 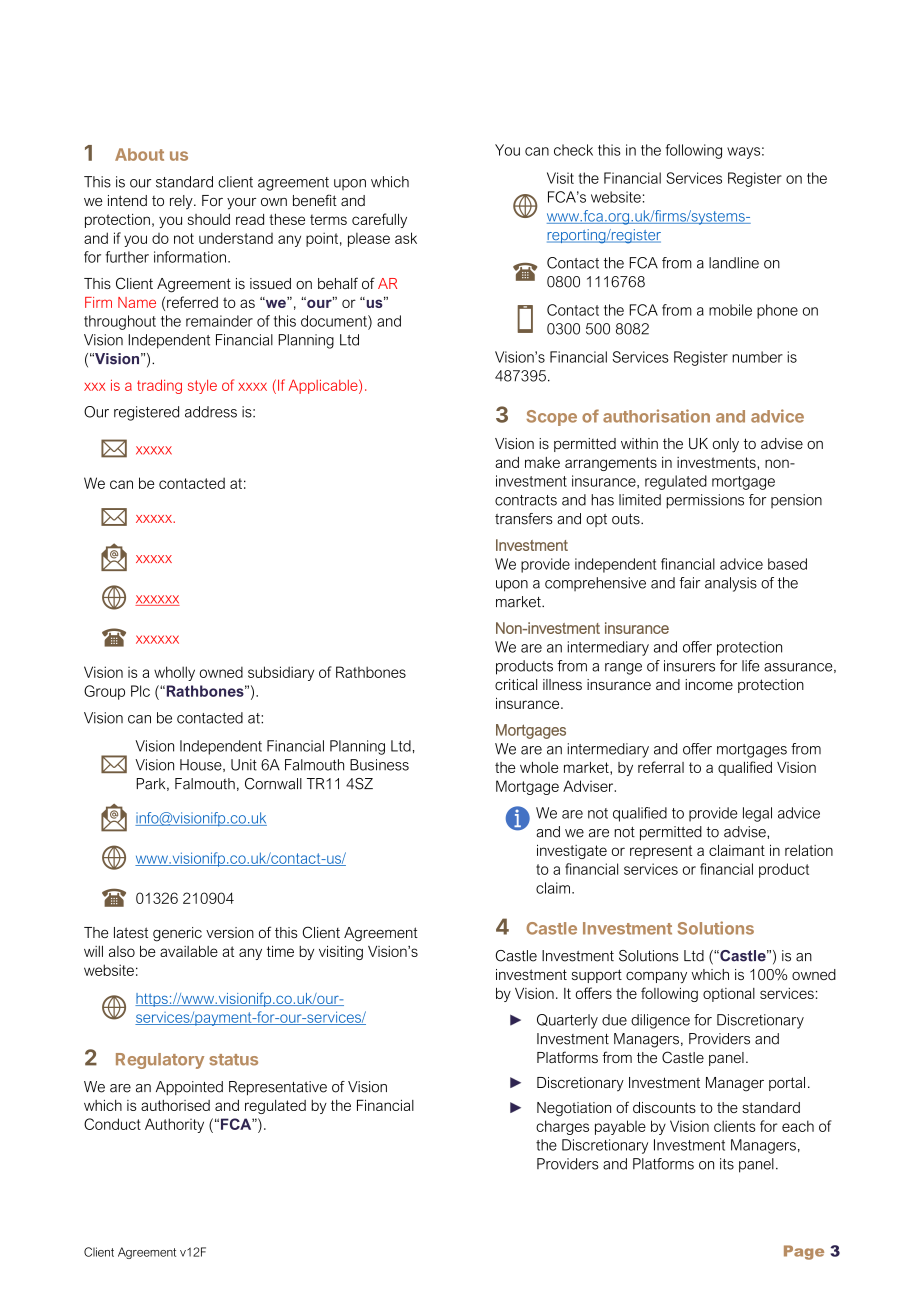 What do you see at coordinates (182, 202) in the screenshot?
I see `rely` at bounding box center [182, 202].
